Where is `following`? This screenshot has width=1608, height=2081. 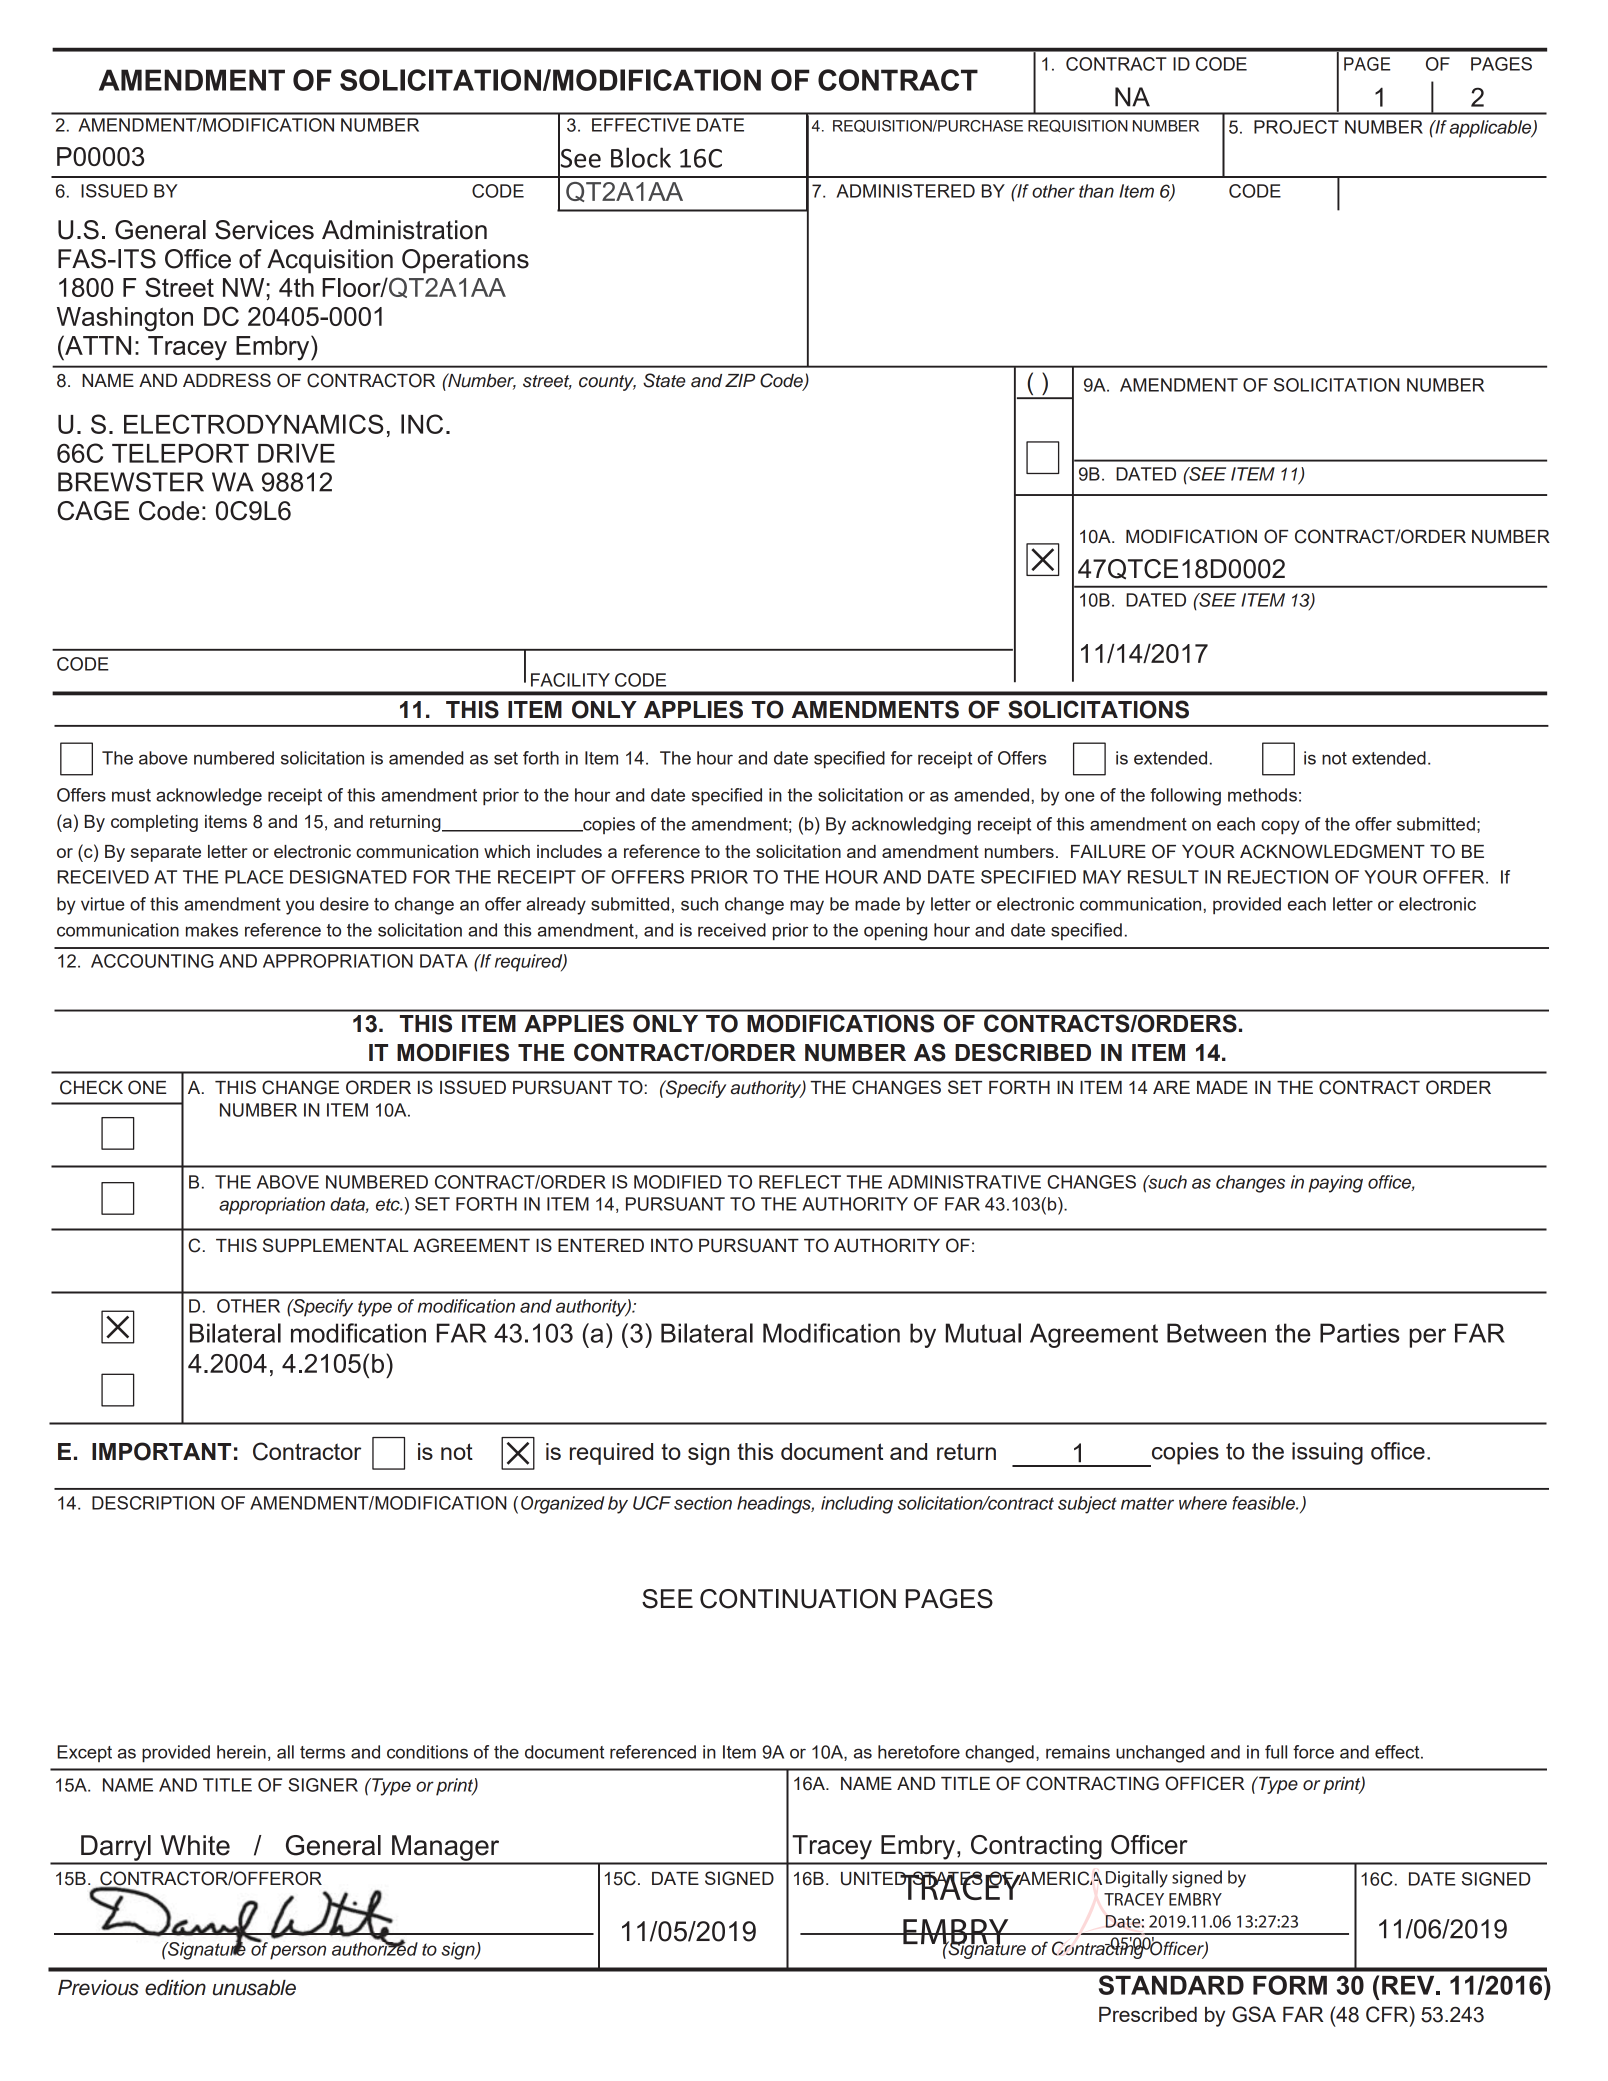 following is located at coordinates (1185, 797).
